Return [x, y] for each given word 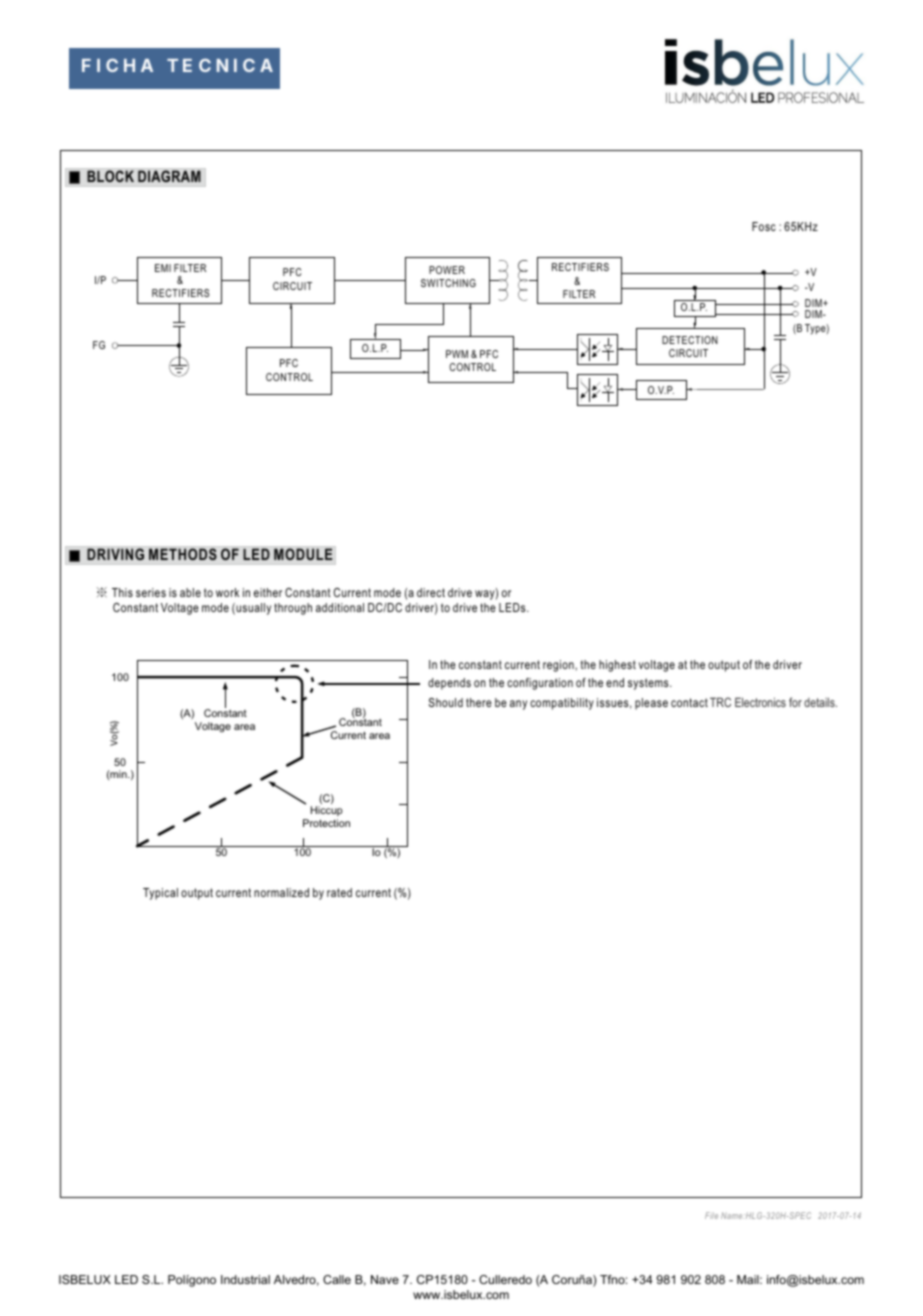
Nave [385, 1279]
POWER [447, 270]
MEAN [726, 702]
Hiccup [327, 811]
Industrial [245, 1279]
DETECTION [690, 340]
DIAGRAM [169, 176]
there [479, 702]
